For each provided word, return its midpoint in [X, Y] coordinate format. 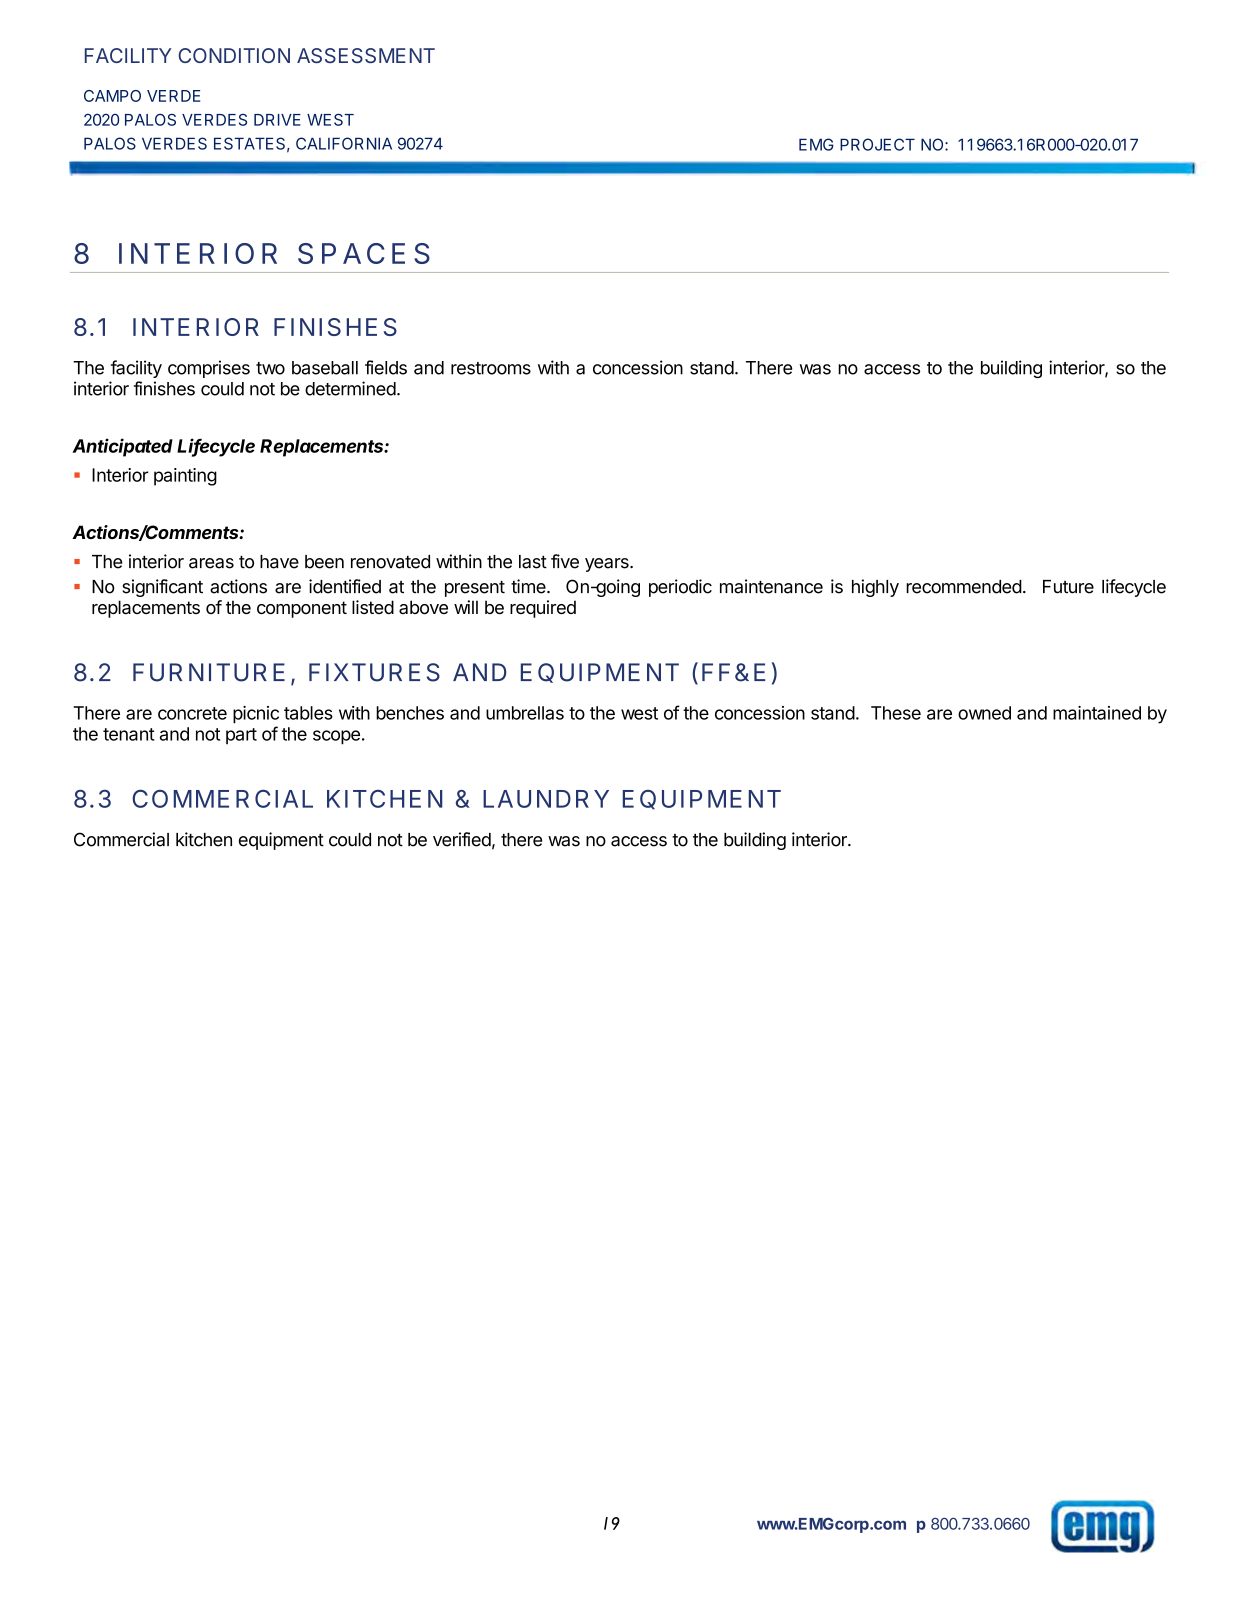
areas [211, 563]
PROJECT [877, 144]
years [608, 565]
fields [386, 367]
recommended [964, 587]
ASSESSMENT [366, 55]
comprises [209, 369]
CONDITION [234, 55]
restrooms [491, 368]
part [241, 736]
